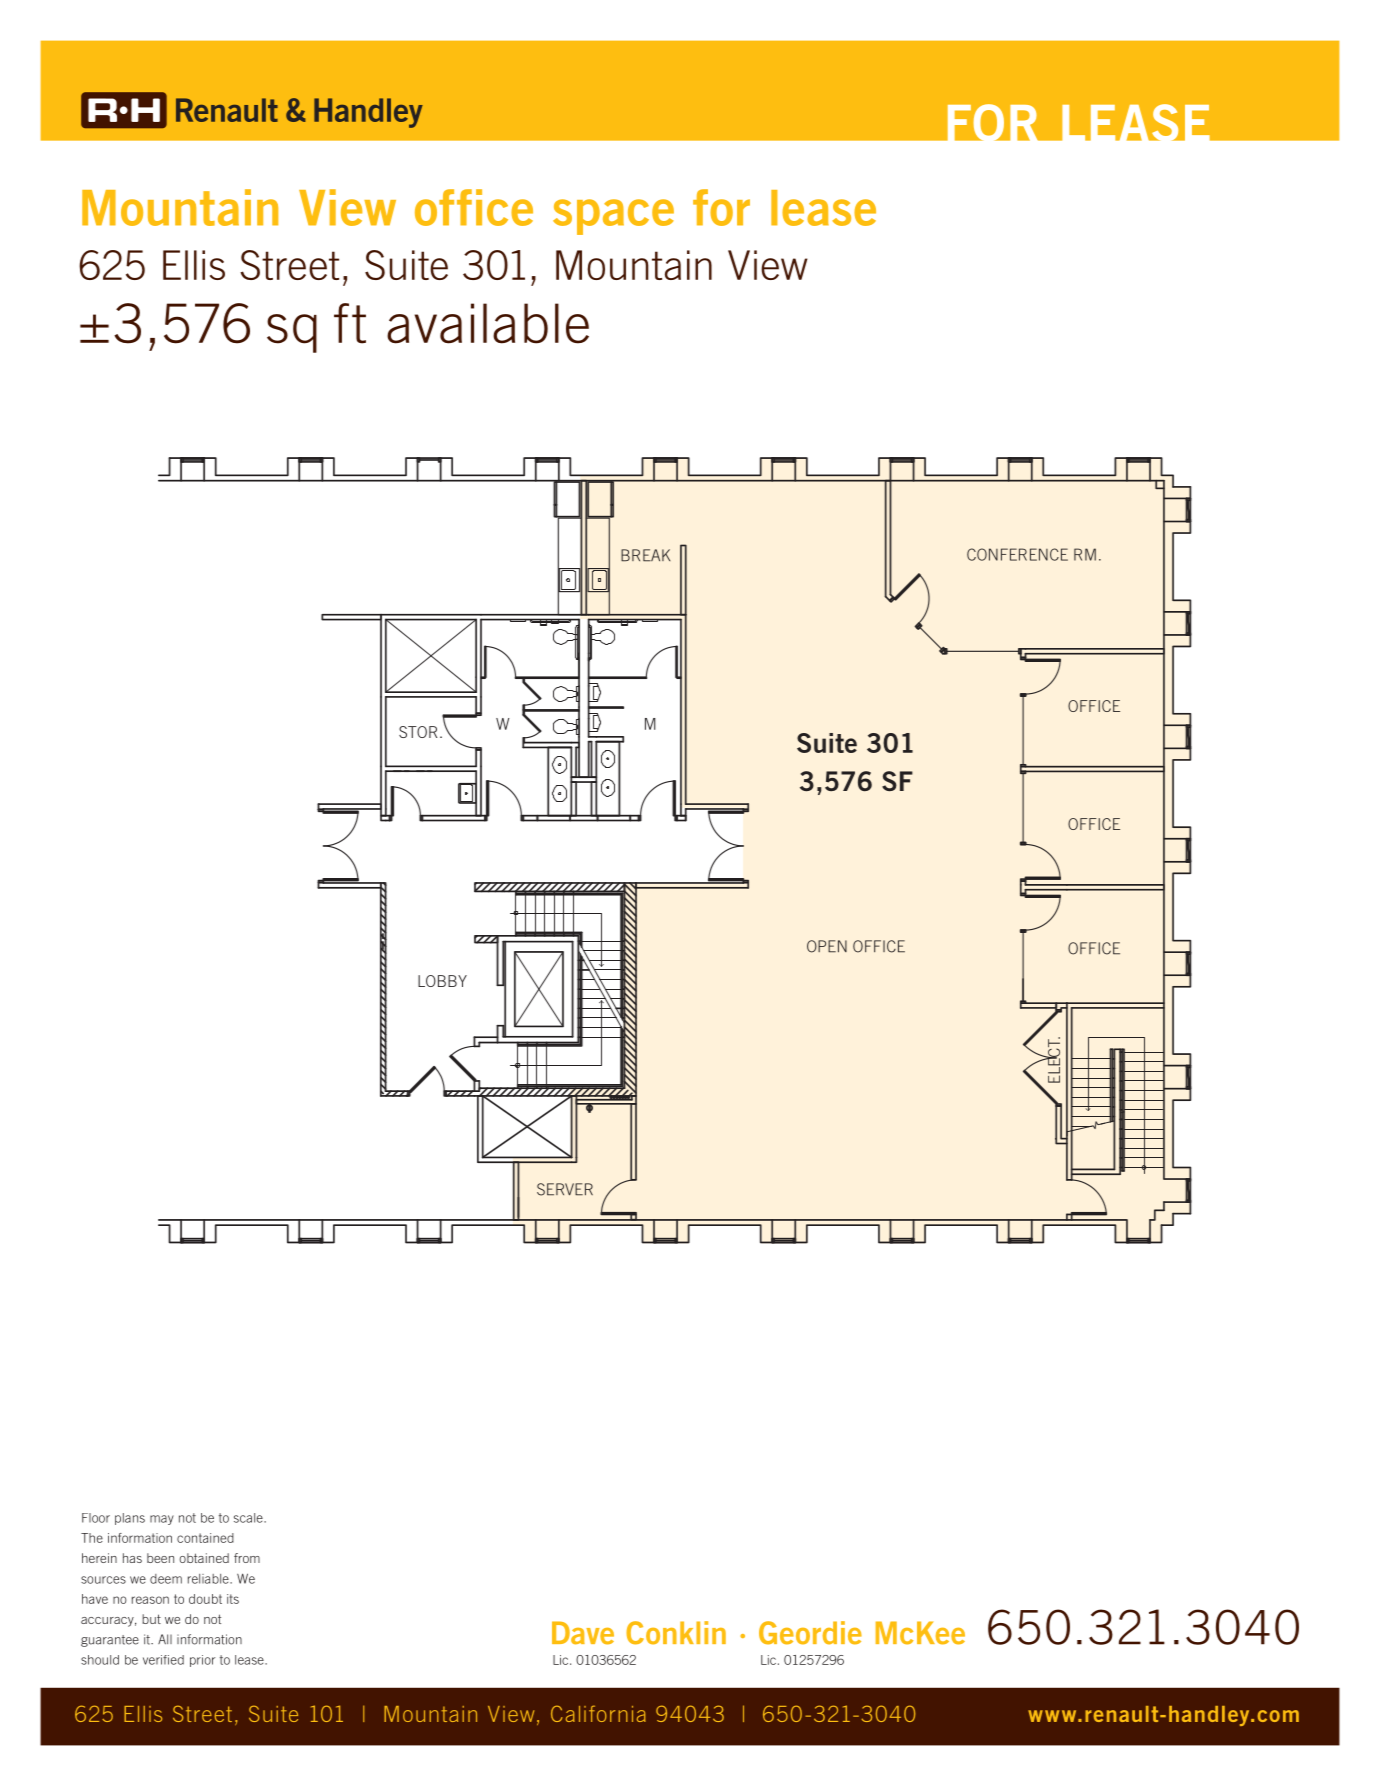 Image resolution: width=1380 pixels, height=1786 pixels. Describe the element at coordinates (827, 946) in the screenshot. I see `OPEN` at that location.
